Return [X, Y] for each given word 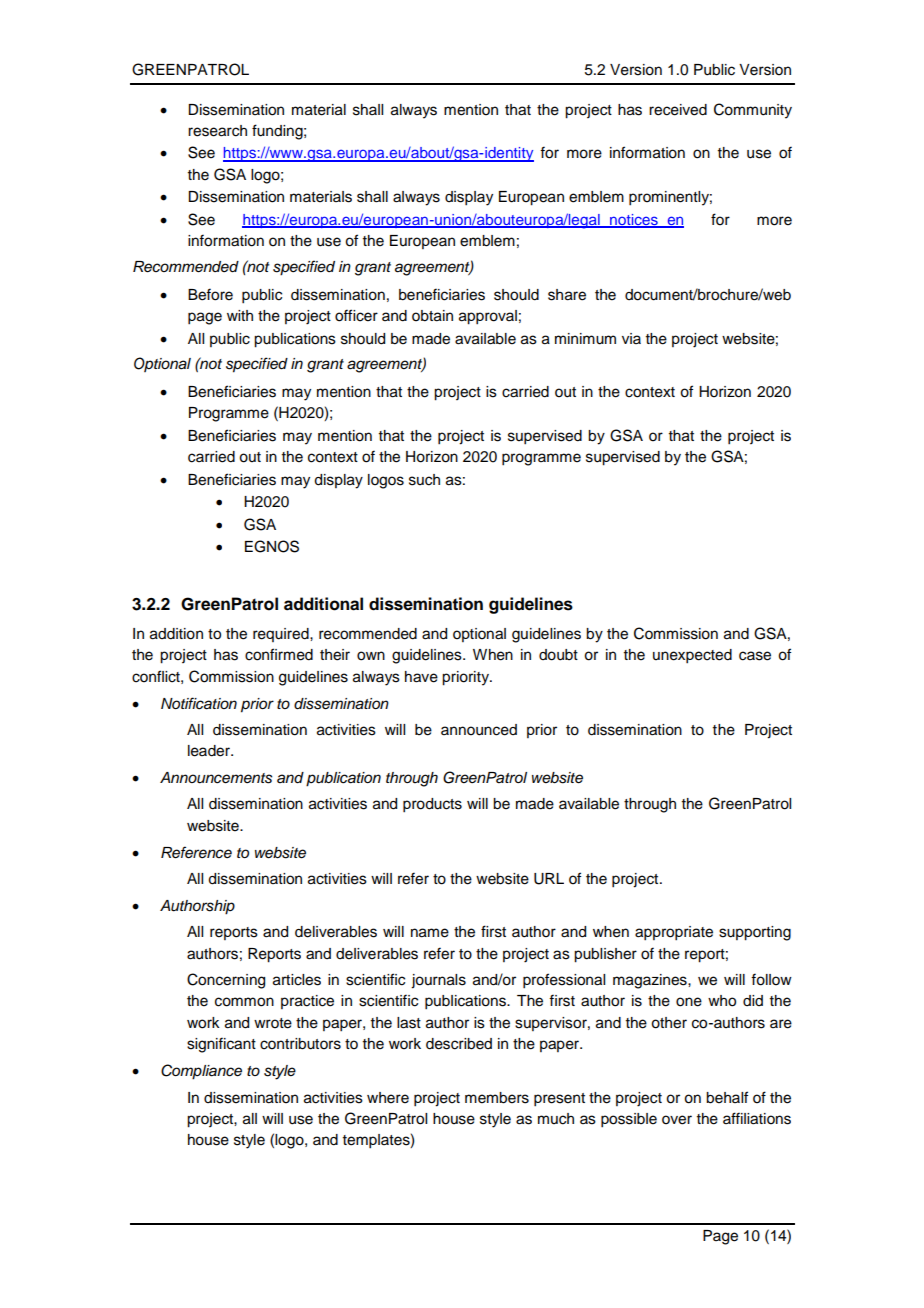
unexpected [692, 656]
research [217, 131]
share [567, 295]
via [631, 338]
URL [549, 879]
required [282, 635]
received [678, 110]
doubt [558, 655]
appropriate [674, 933]
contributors [300, 1044]
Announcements [216, 778]
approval [488, 317]
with [240, 315]
